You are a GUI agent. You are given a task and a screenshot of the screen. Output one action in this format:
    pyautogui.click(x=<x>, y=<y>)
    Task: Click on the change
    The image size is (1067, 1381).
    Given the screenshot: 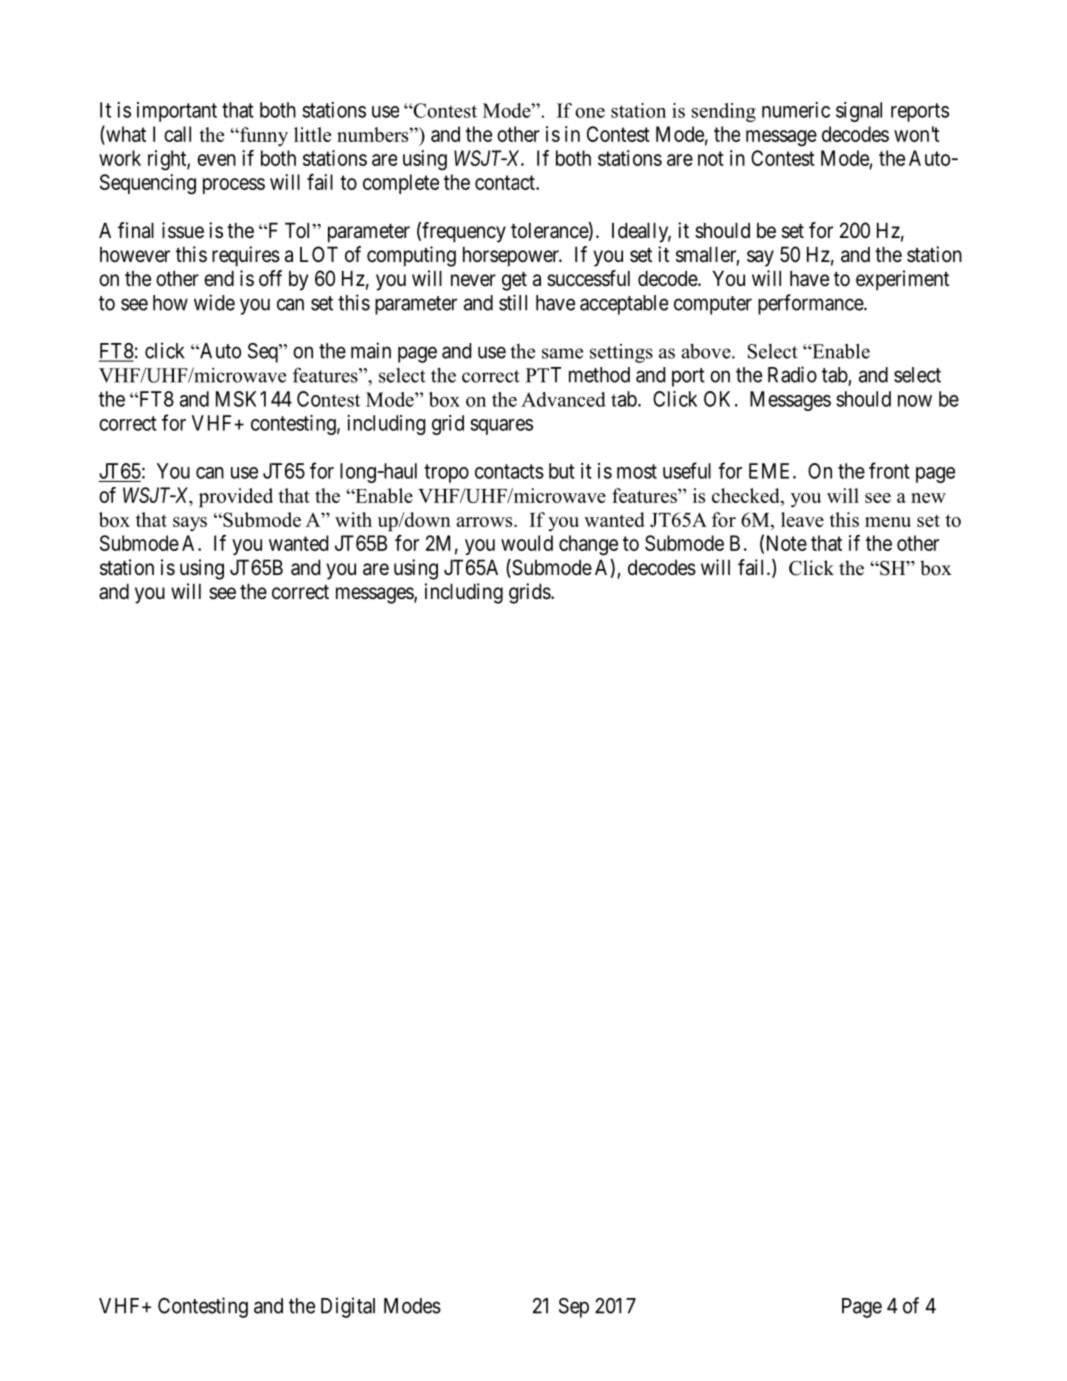 What is the action you would take?
    pyautogui.click(x=588, y=545)
